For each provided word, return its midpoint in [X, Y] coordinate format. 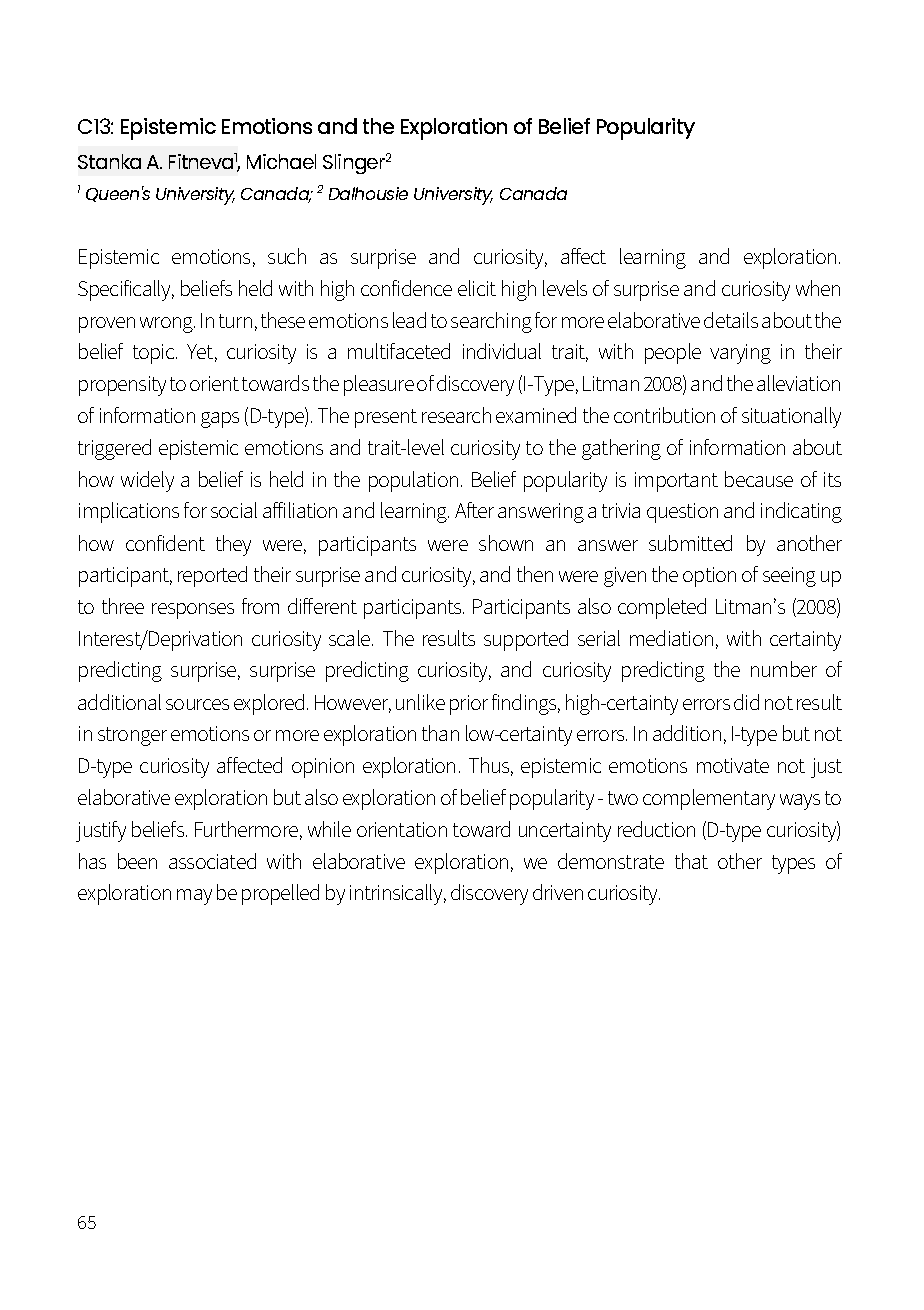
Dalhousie [368, 193]
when [818, 288]
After [474, 510]
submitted [690, 543]
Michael [281, 161]
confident [165, 543]
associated [212, 861]
